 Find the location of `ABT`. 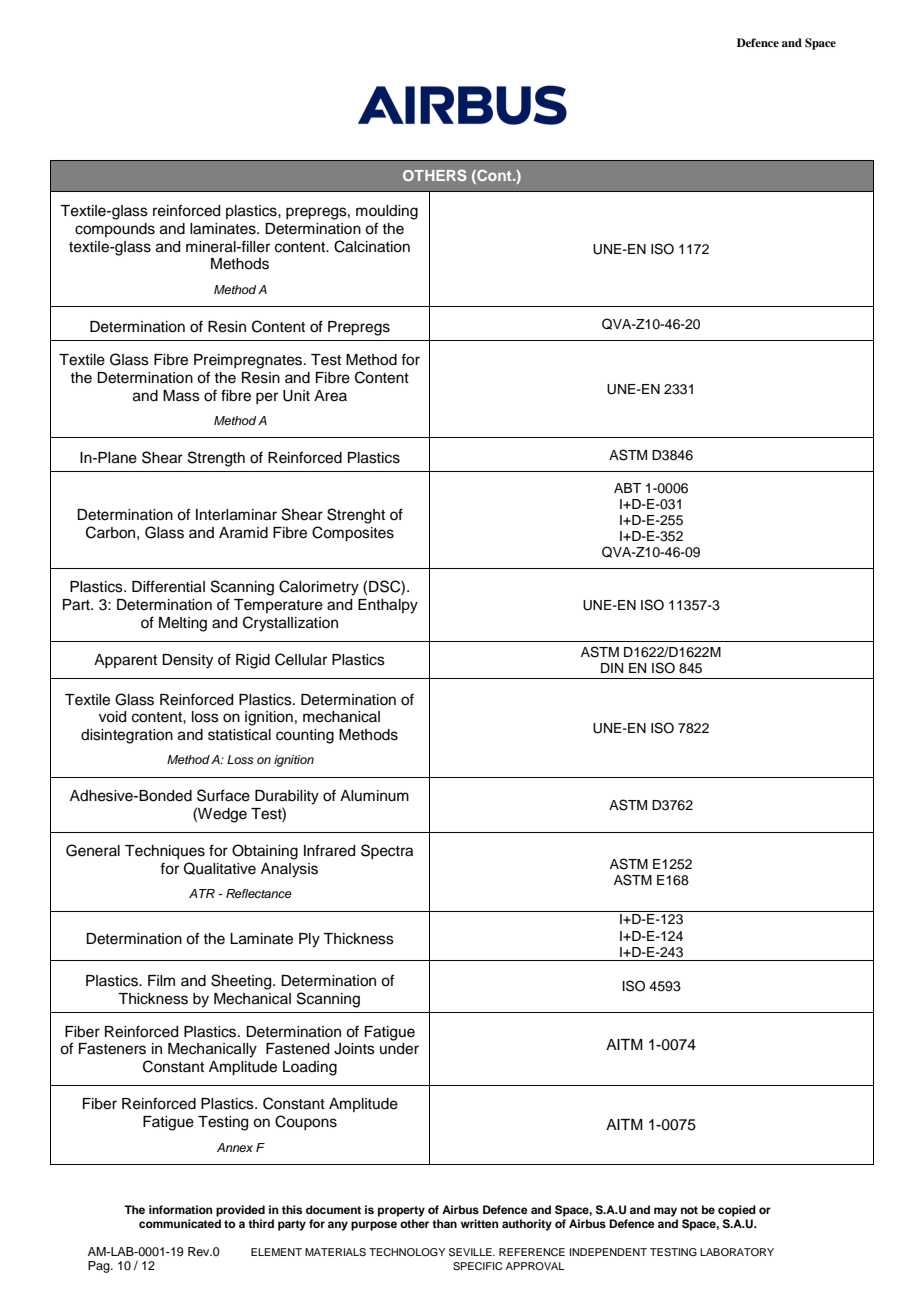

ABT is located at coordinates (627, 488).
